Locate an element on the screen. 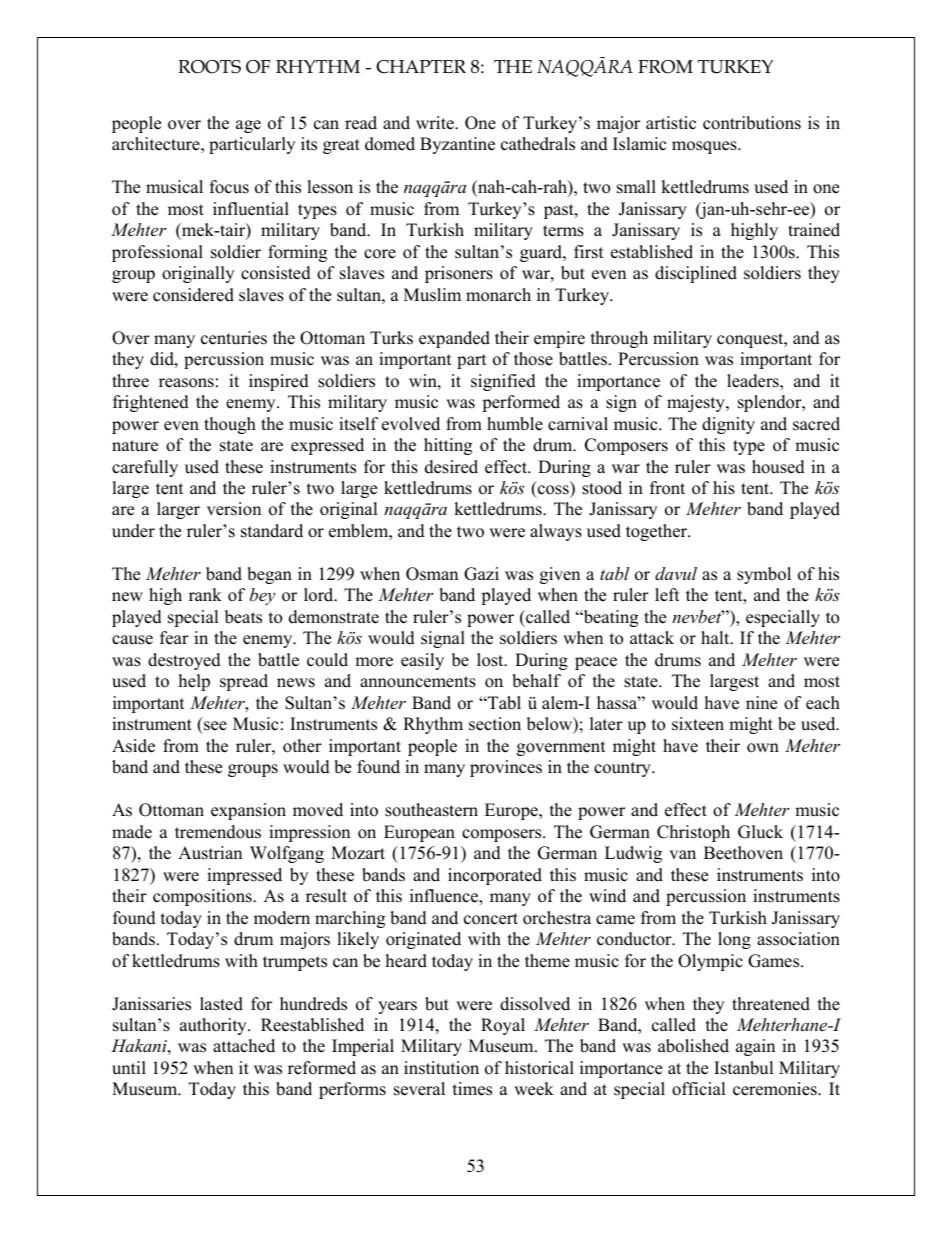 Image resolution: width=952 pixels, height=1233 pixels. write is located at coordinates (436, 123).
